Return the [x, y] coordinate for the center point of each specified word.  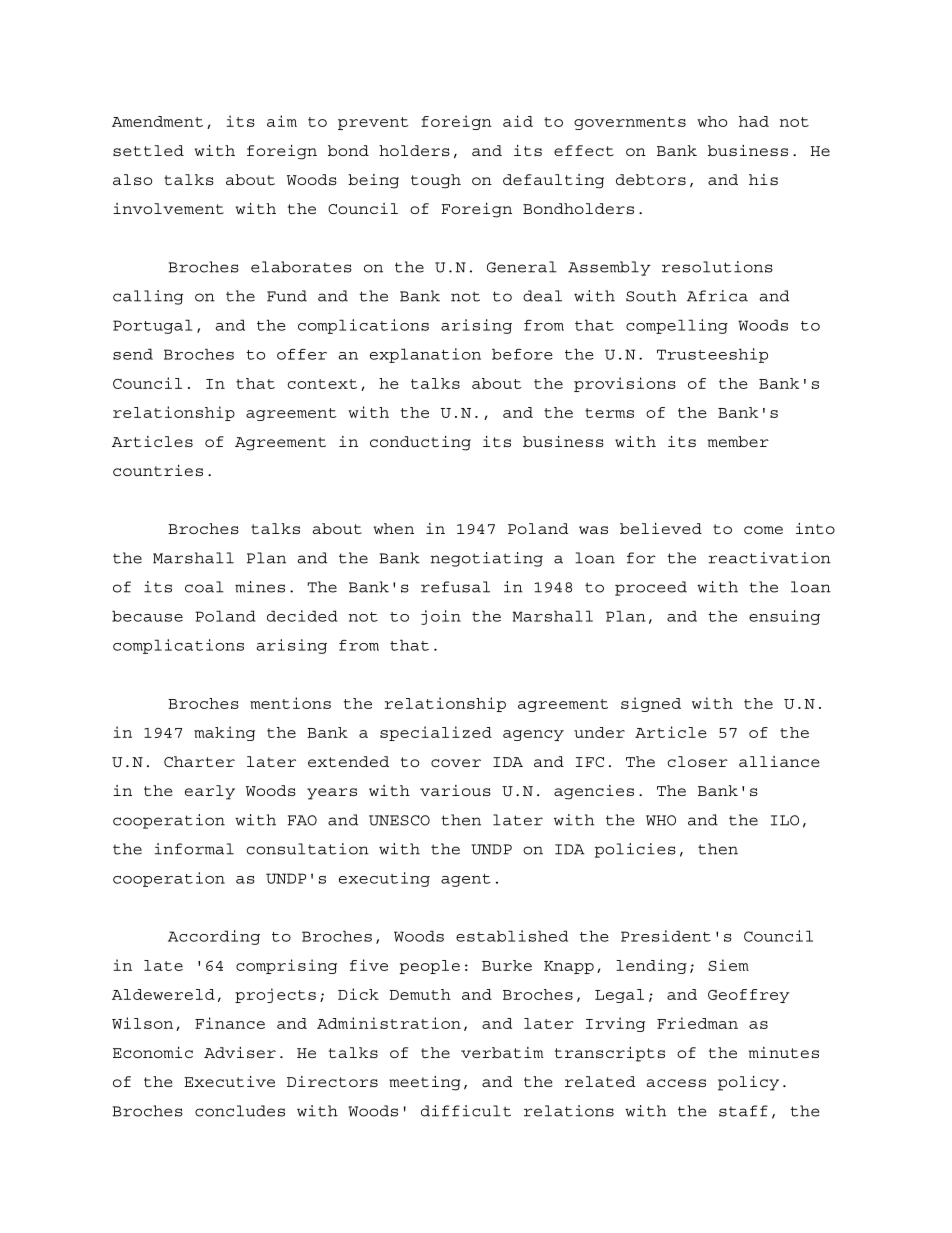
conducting [420, 443]
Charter [199, 761]
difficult [466, 1111]
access [676, 1083]
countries [158, 470]
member [738, 441]
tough [436, 181]
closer [697, 761]
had [754, 121]
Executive [229, 1081]
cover [456, 763]
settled [148, 150]
